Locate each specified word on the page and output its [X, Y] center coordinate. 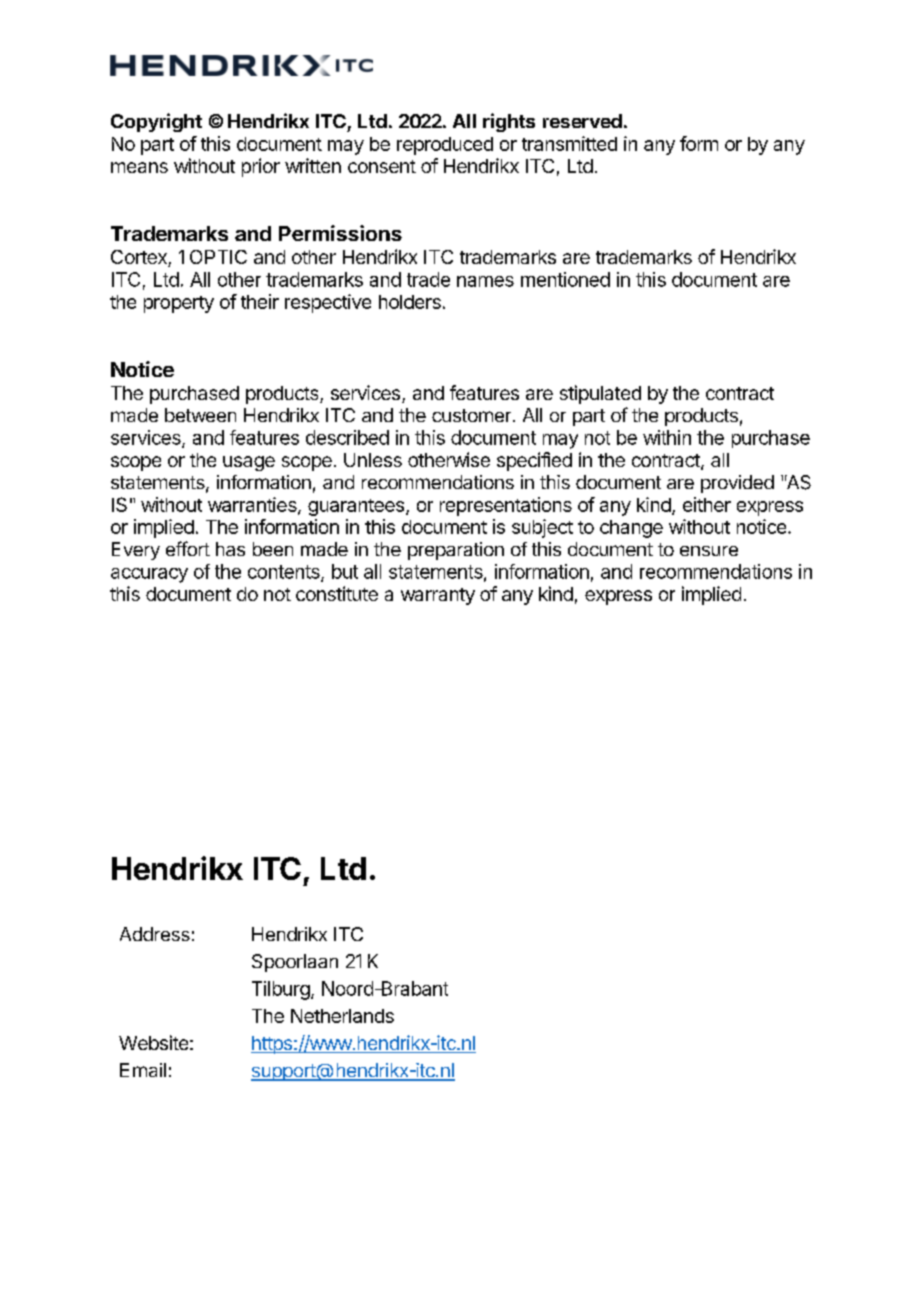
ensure [709, 551]
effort [188, 548]
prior [261, 167]
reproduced [445, 146]
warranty [438, 596]
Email [143, 1070]
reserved [582, 121]
